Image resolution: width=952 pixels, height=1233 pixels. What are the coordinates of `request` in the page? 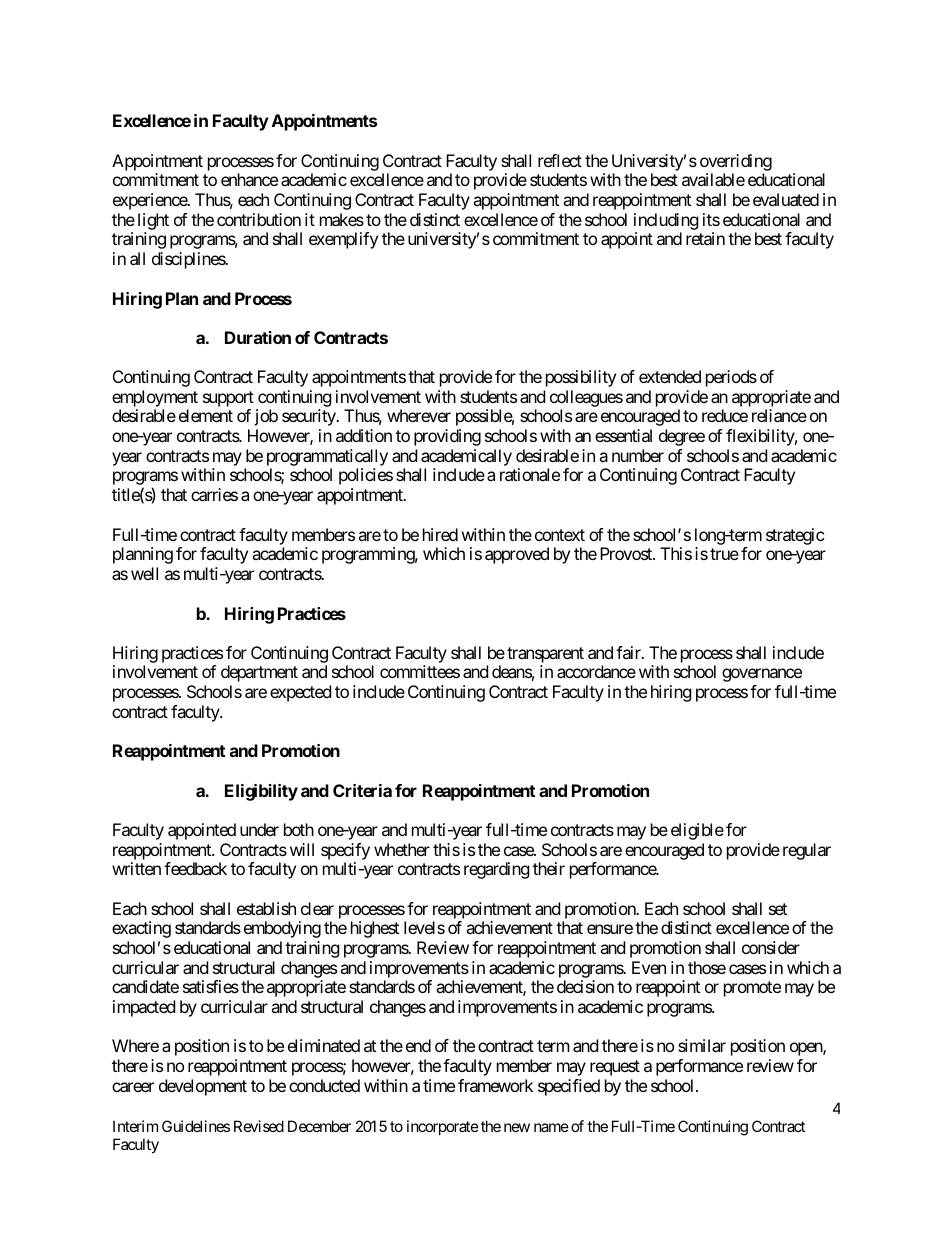 It's located at (615, 1068).
